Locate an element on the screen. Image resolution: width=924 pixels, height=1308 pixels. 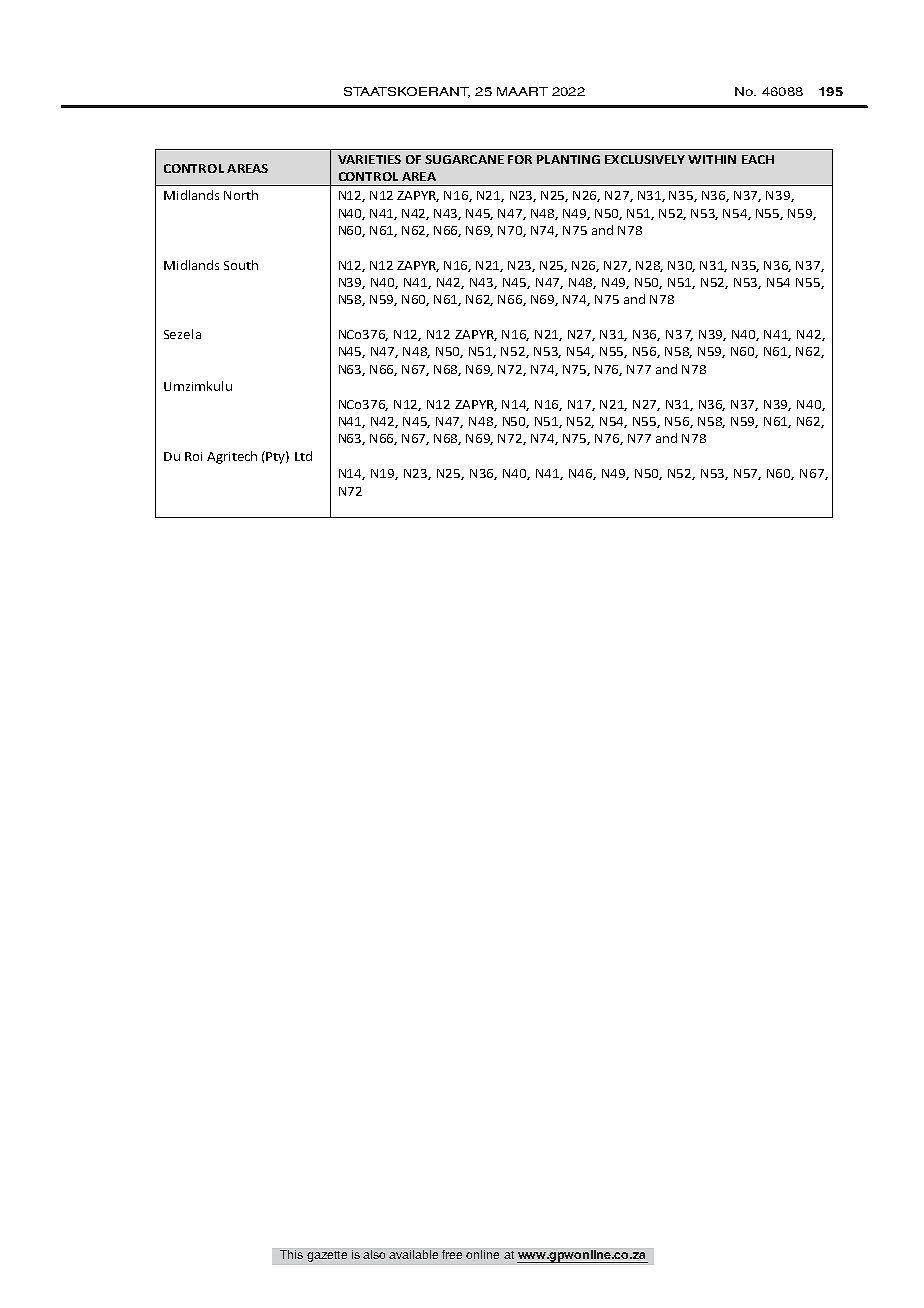
also is located at coordinates (374, 1254).
